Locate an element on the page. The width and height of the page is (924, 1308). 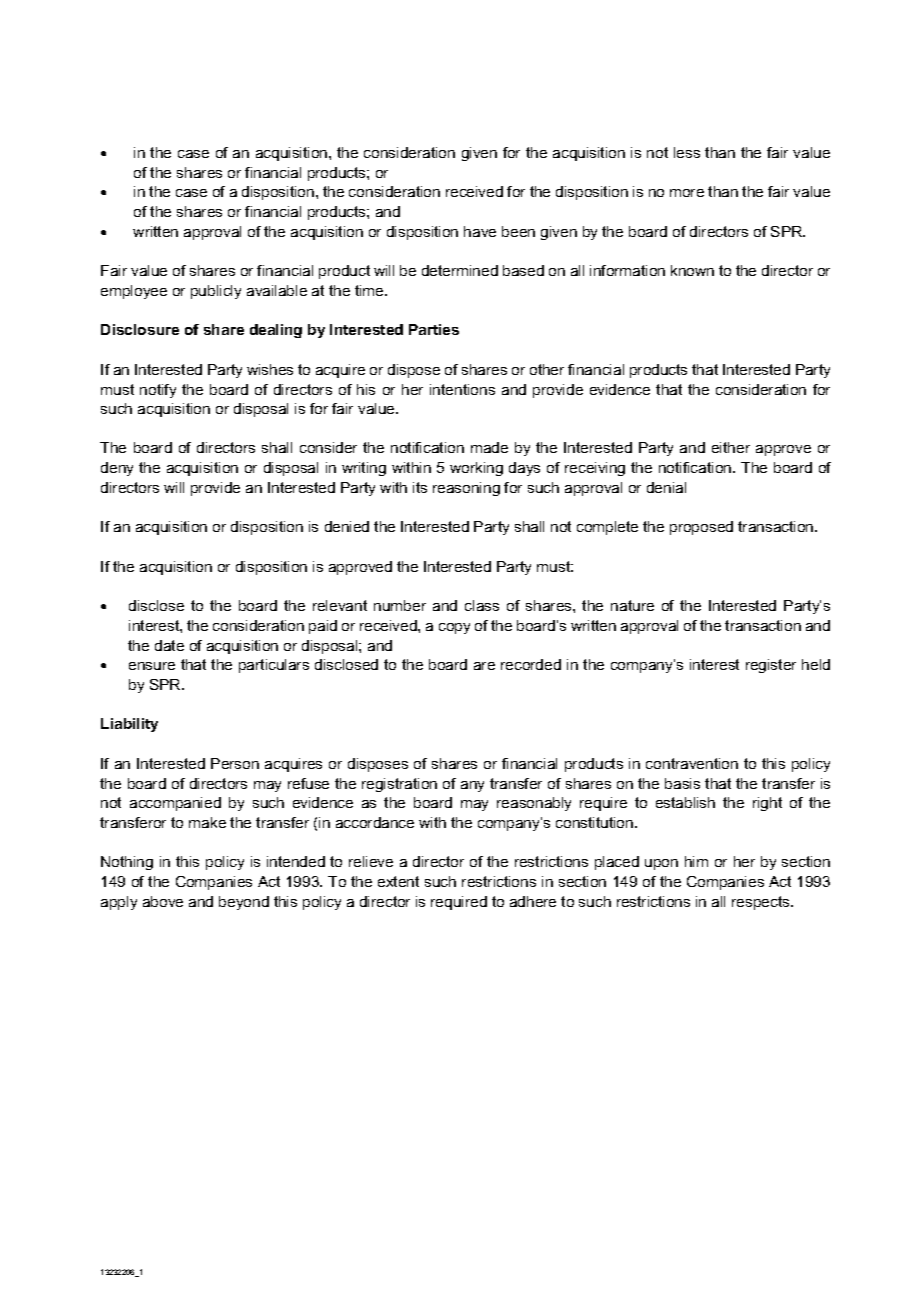
deny is located at coordinates (117, 469).
